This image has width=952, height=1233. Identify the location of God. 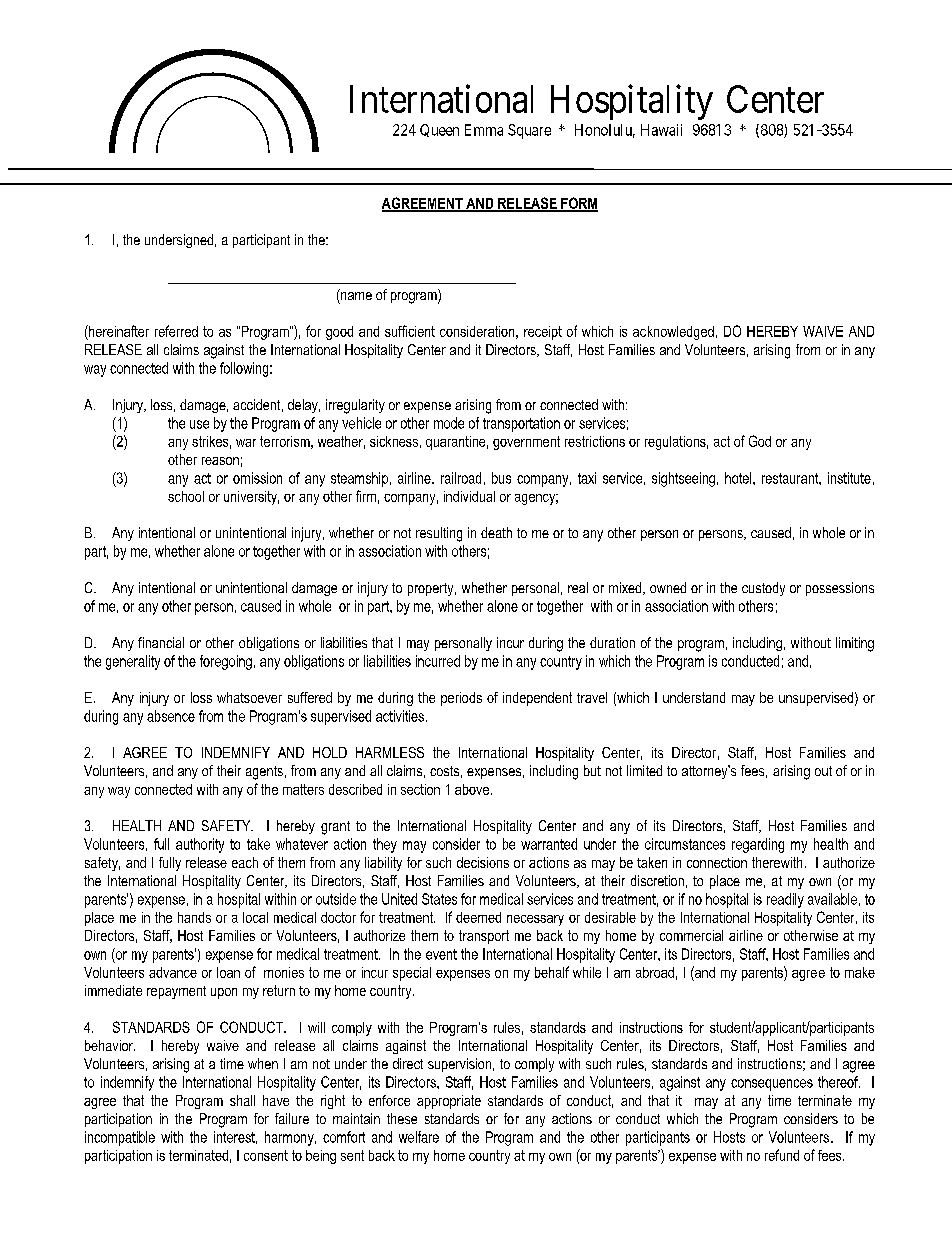
(760, 441).
